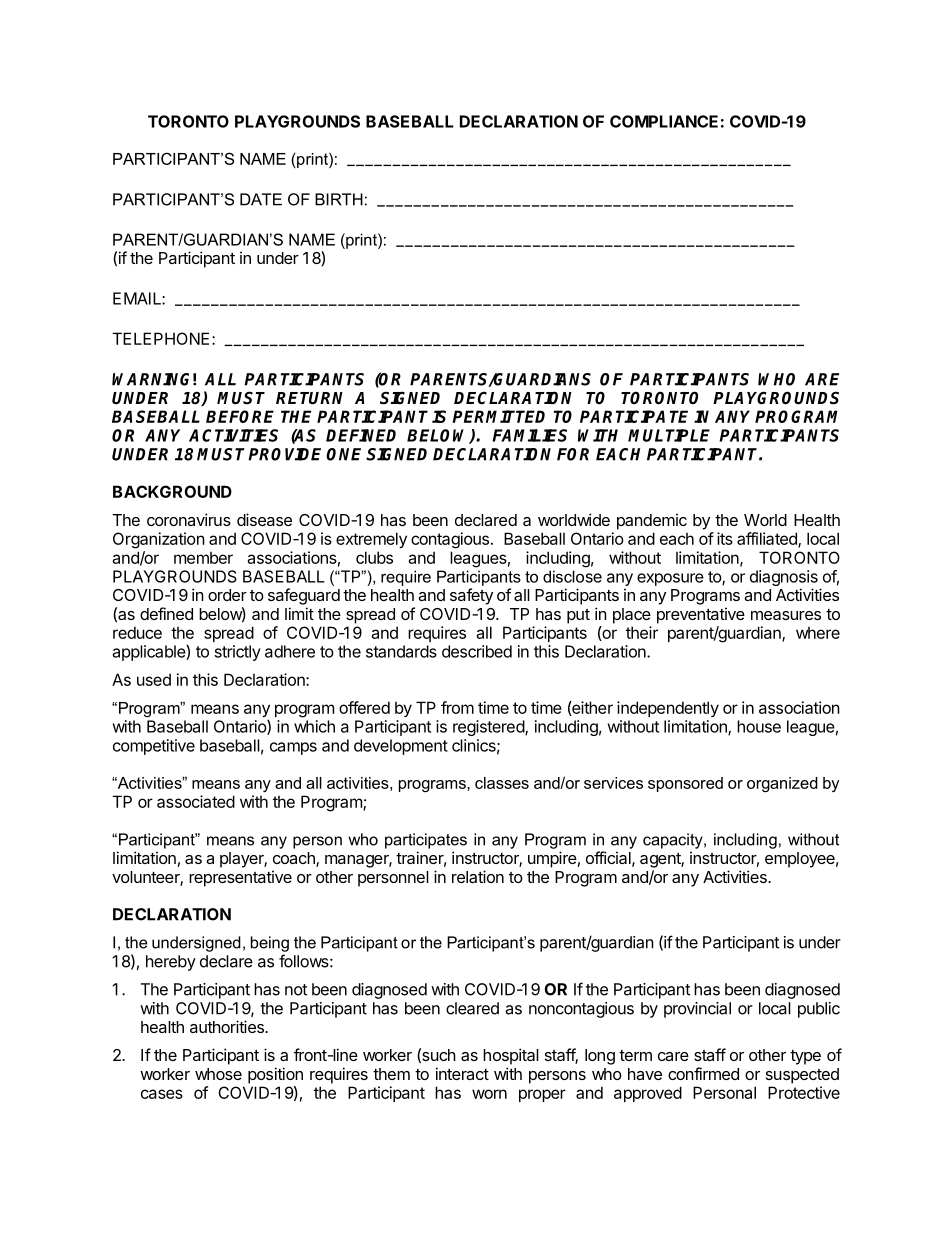  I want to click on whose, so click(218, 1074).
